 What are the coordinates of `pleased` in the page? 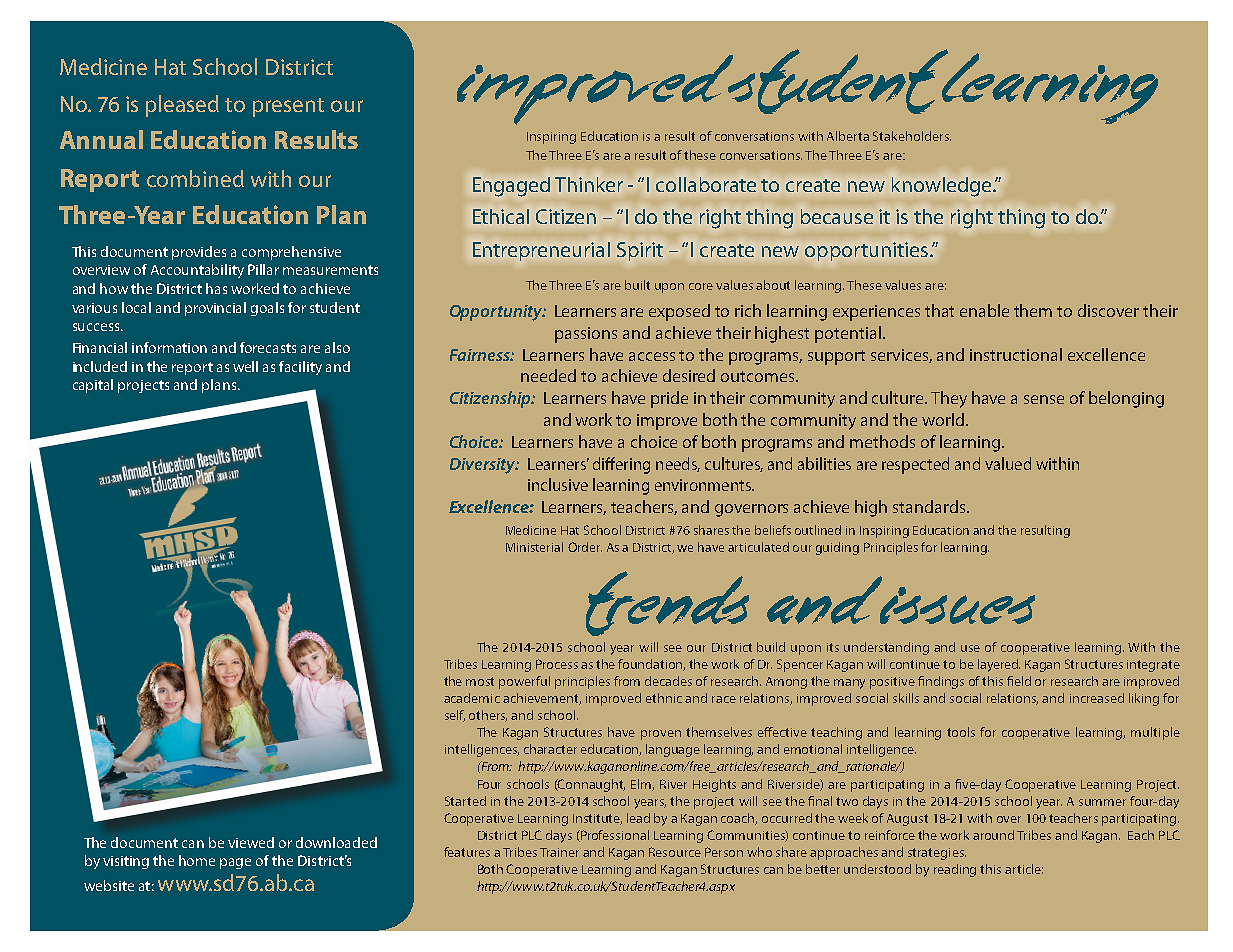 It's located at (182, 106).
